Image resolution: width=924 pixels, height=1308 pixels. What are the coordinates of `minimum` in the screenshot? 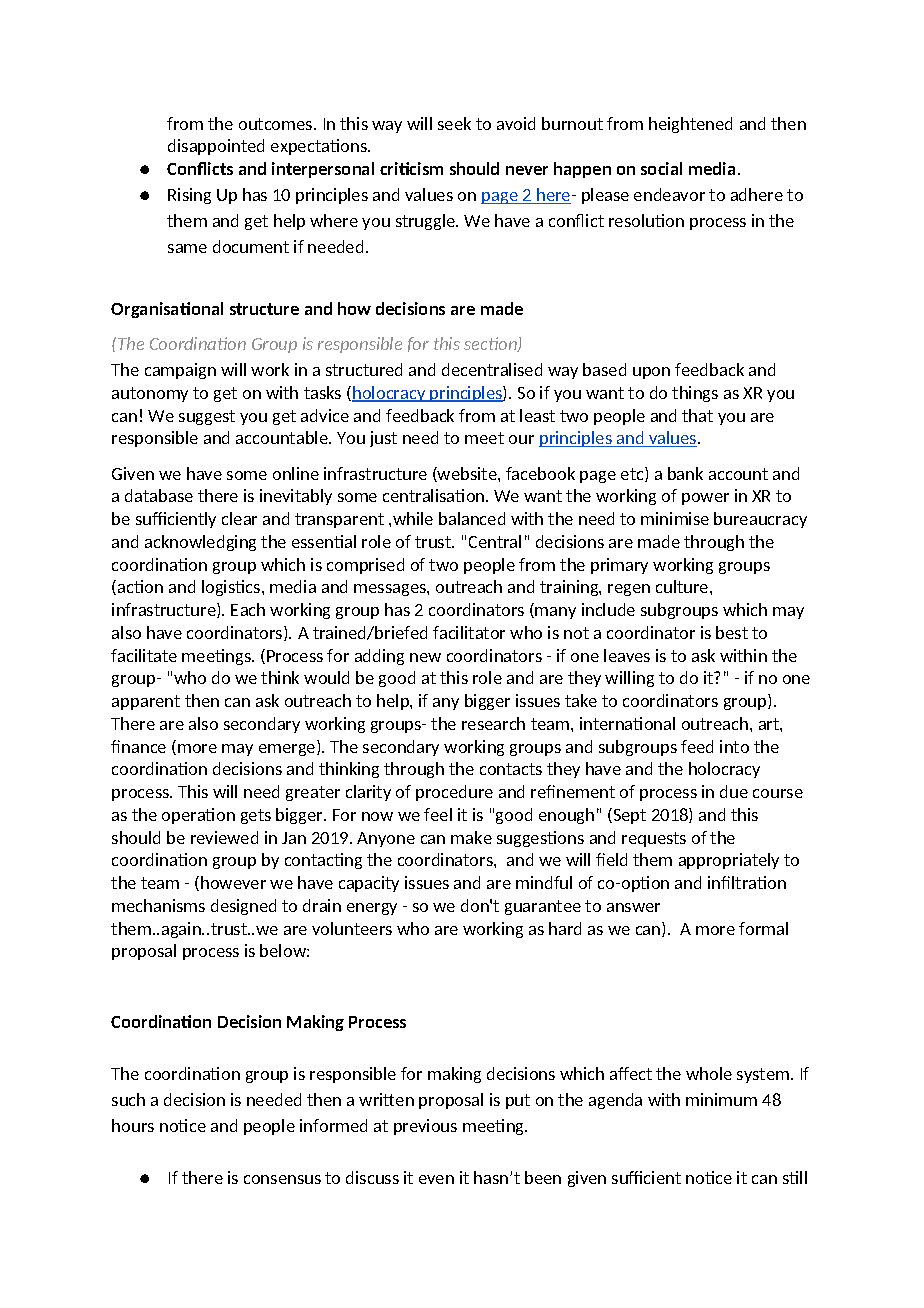 It's located at (721, 1099).
